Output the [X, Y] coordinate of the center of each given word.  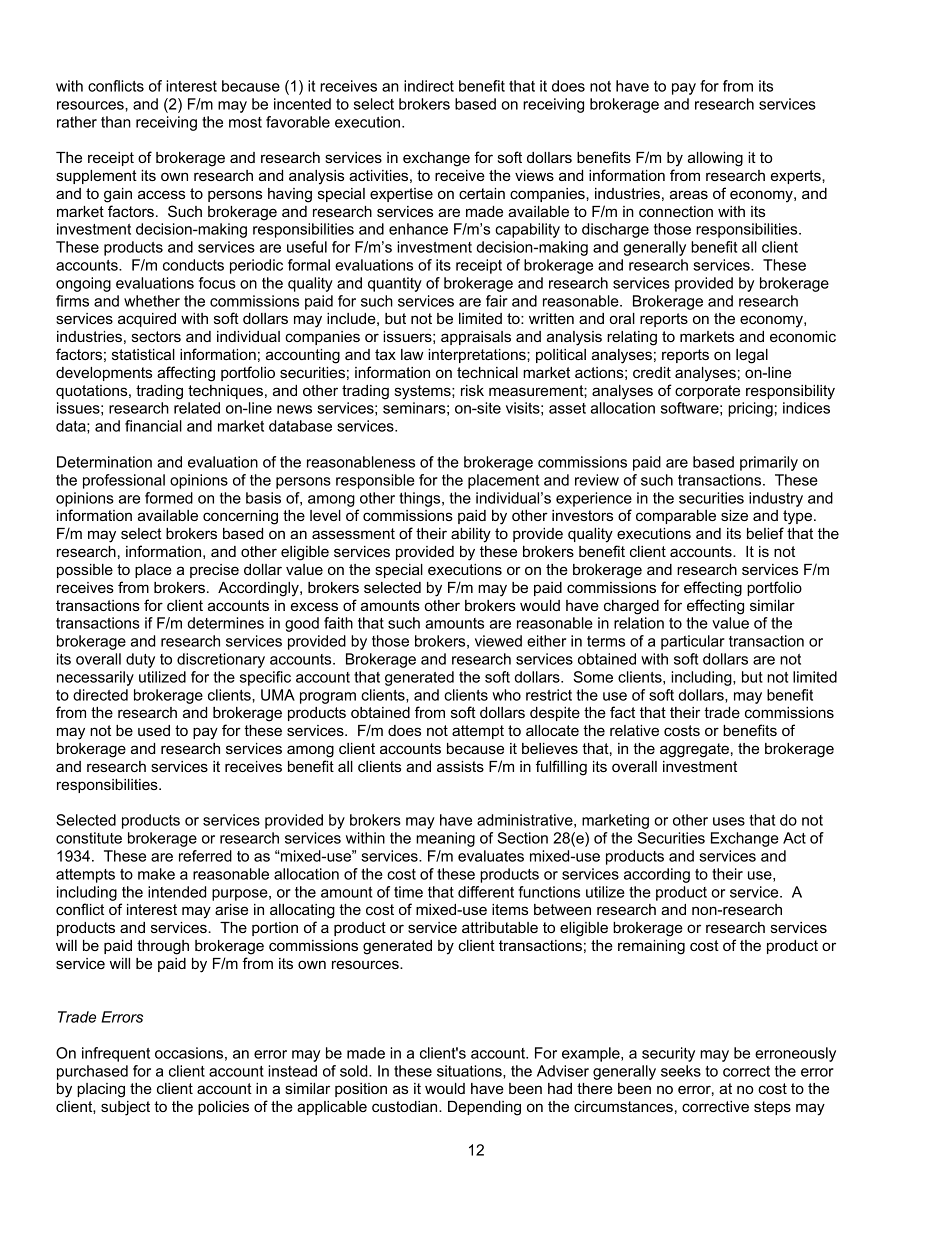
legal [752, 356]
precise [214, 571]
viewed [498, 641]
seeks [681, 1071]
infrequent [116, 1054]
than [116, 122]
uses [729, 821]
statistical [143, 354]
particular [693, 642]
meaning [445, 839]
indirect [429, 86]
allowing [715, 159]
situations [470, 1072]
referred [205, 856]
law [412, 354]
